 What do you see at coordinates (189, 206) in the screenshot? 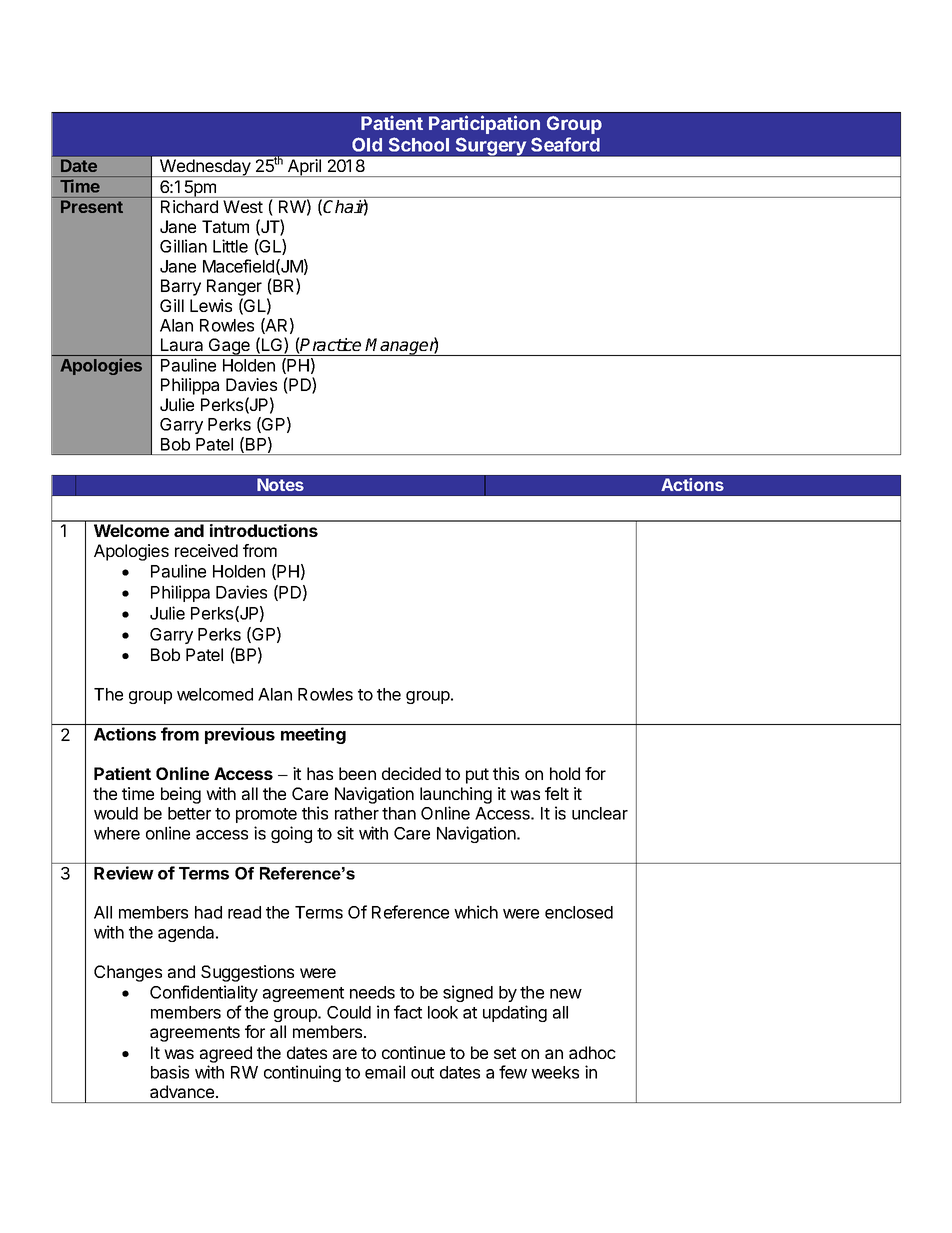
I see `Richard` at bounding box center [189, 206].
